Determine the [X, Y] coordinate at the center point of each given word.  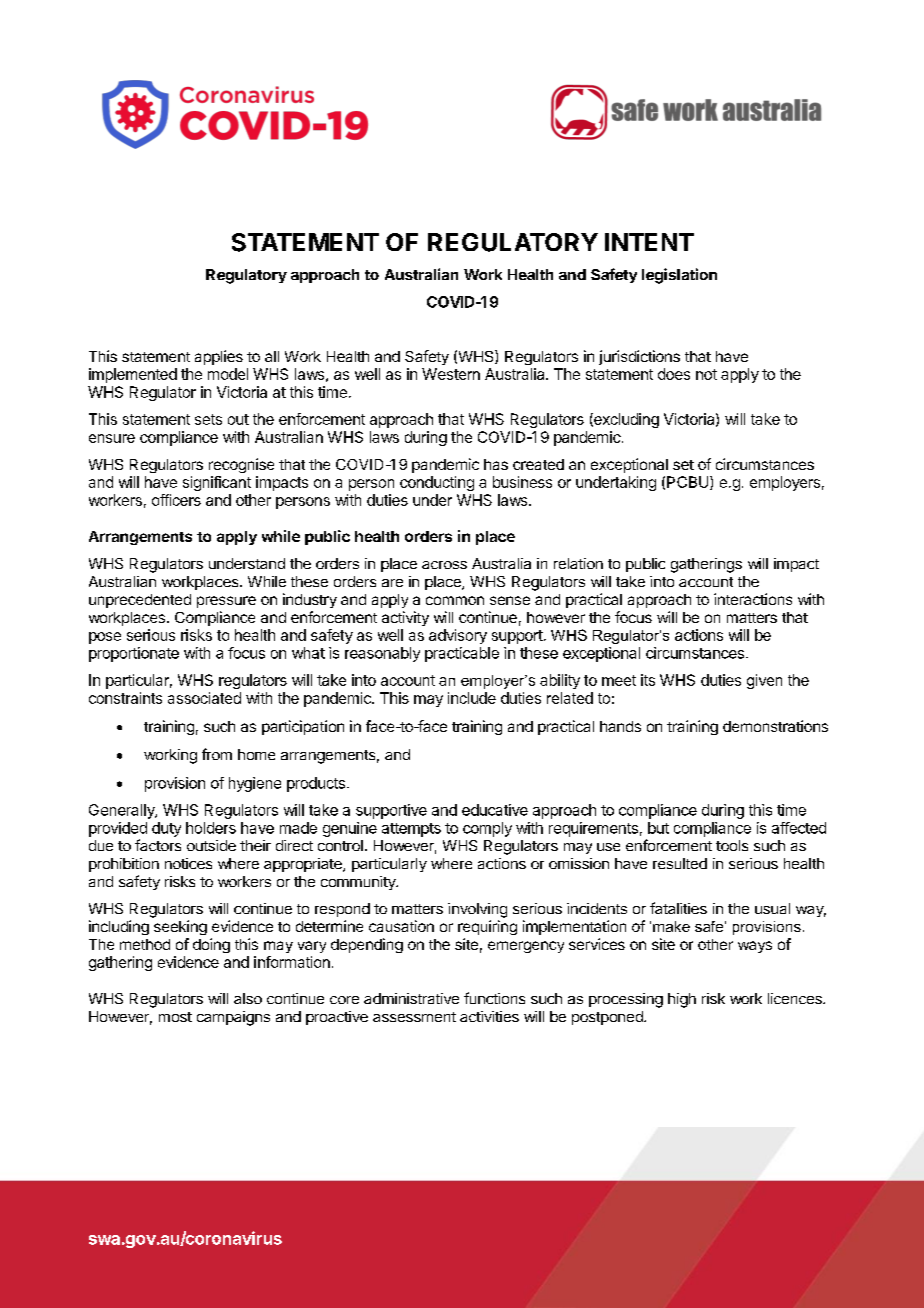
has [496, 464]
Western [451, 374]
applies [219, 357]
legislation [679, 276]
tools [732, 845]
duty [166, 829]
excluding [625, 420]
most [175, 1017]
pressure [226, 602]
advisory [458, 636]
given [764, 681]
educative [495, 810]
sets [208, 419]
